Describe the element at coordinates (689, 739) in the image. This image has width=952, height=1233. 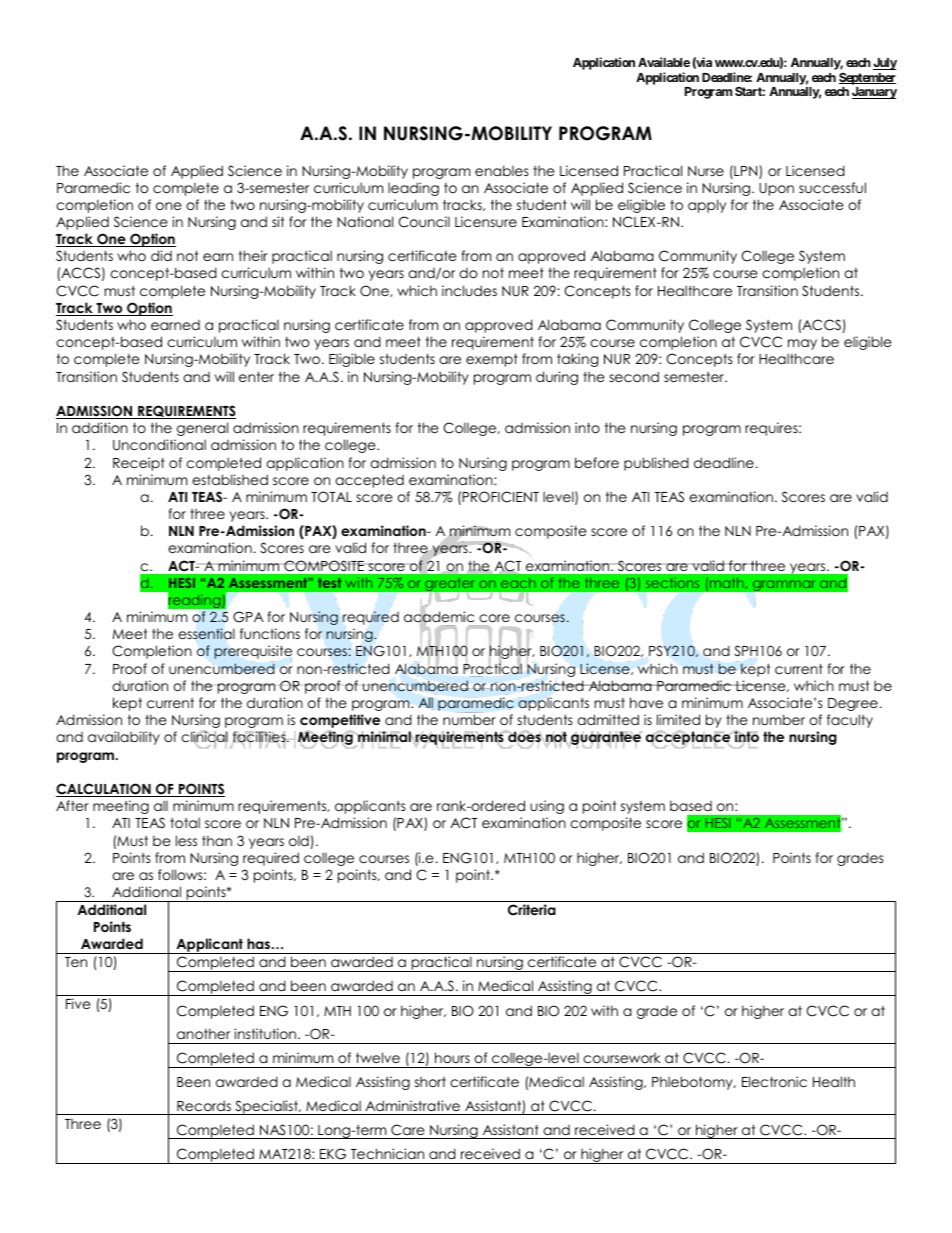
I see `acceptance` at that location.
